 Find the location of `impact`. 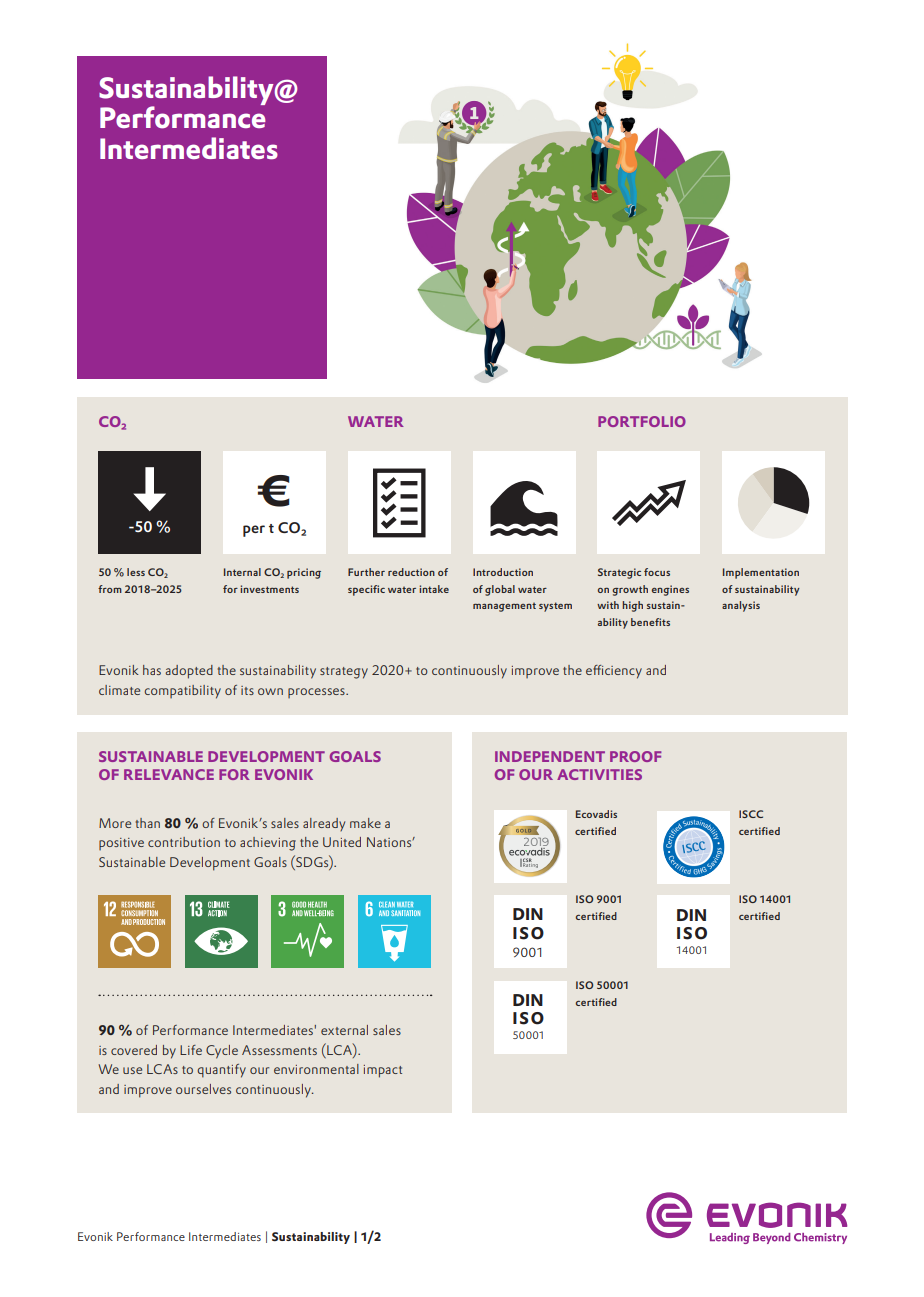

impact is located at coordinates (383, 1071).
